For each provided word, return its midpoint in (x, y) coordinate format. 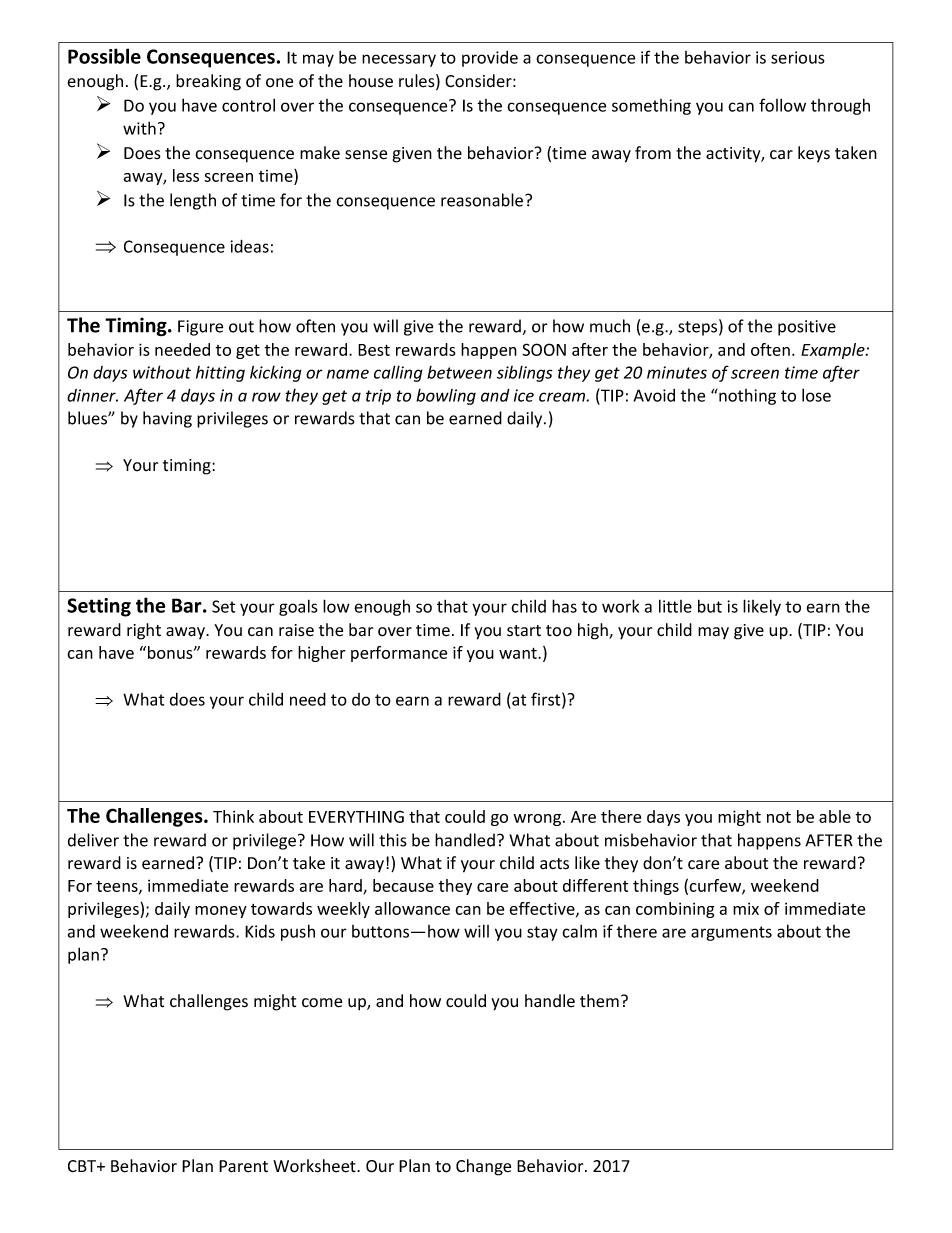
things (656, 887)
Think (233, 816)
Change (483, 1167)
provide (490, 59)
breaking (208, 82)
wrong (538, 820)
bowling (446, 397)
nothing (746, 397)
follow (782, 105)
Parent (243, 1166)
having (167, 419)
